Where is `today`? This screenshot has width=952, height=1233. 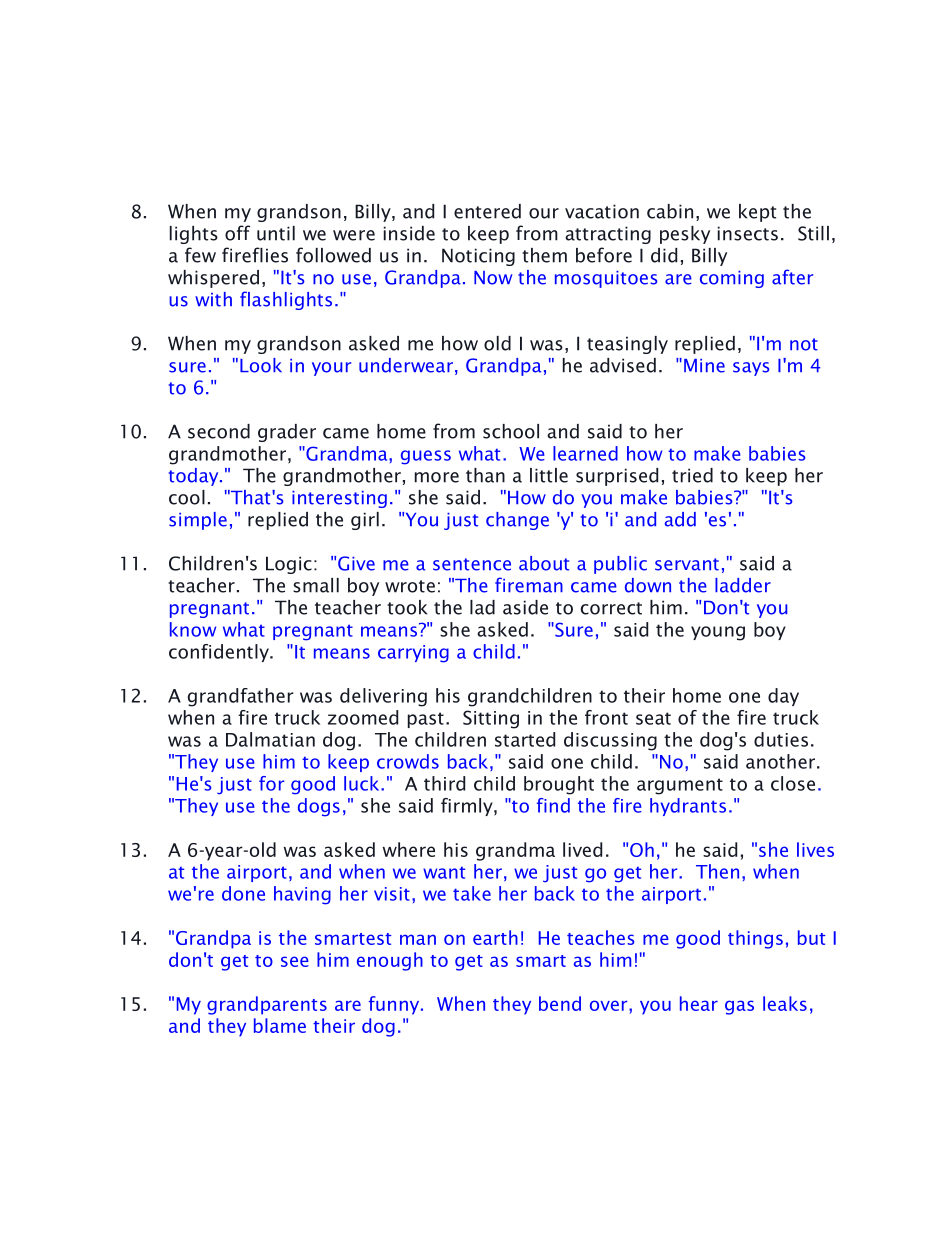 today is located at coordinates (195, 477).
